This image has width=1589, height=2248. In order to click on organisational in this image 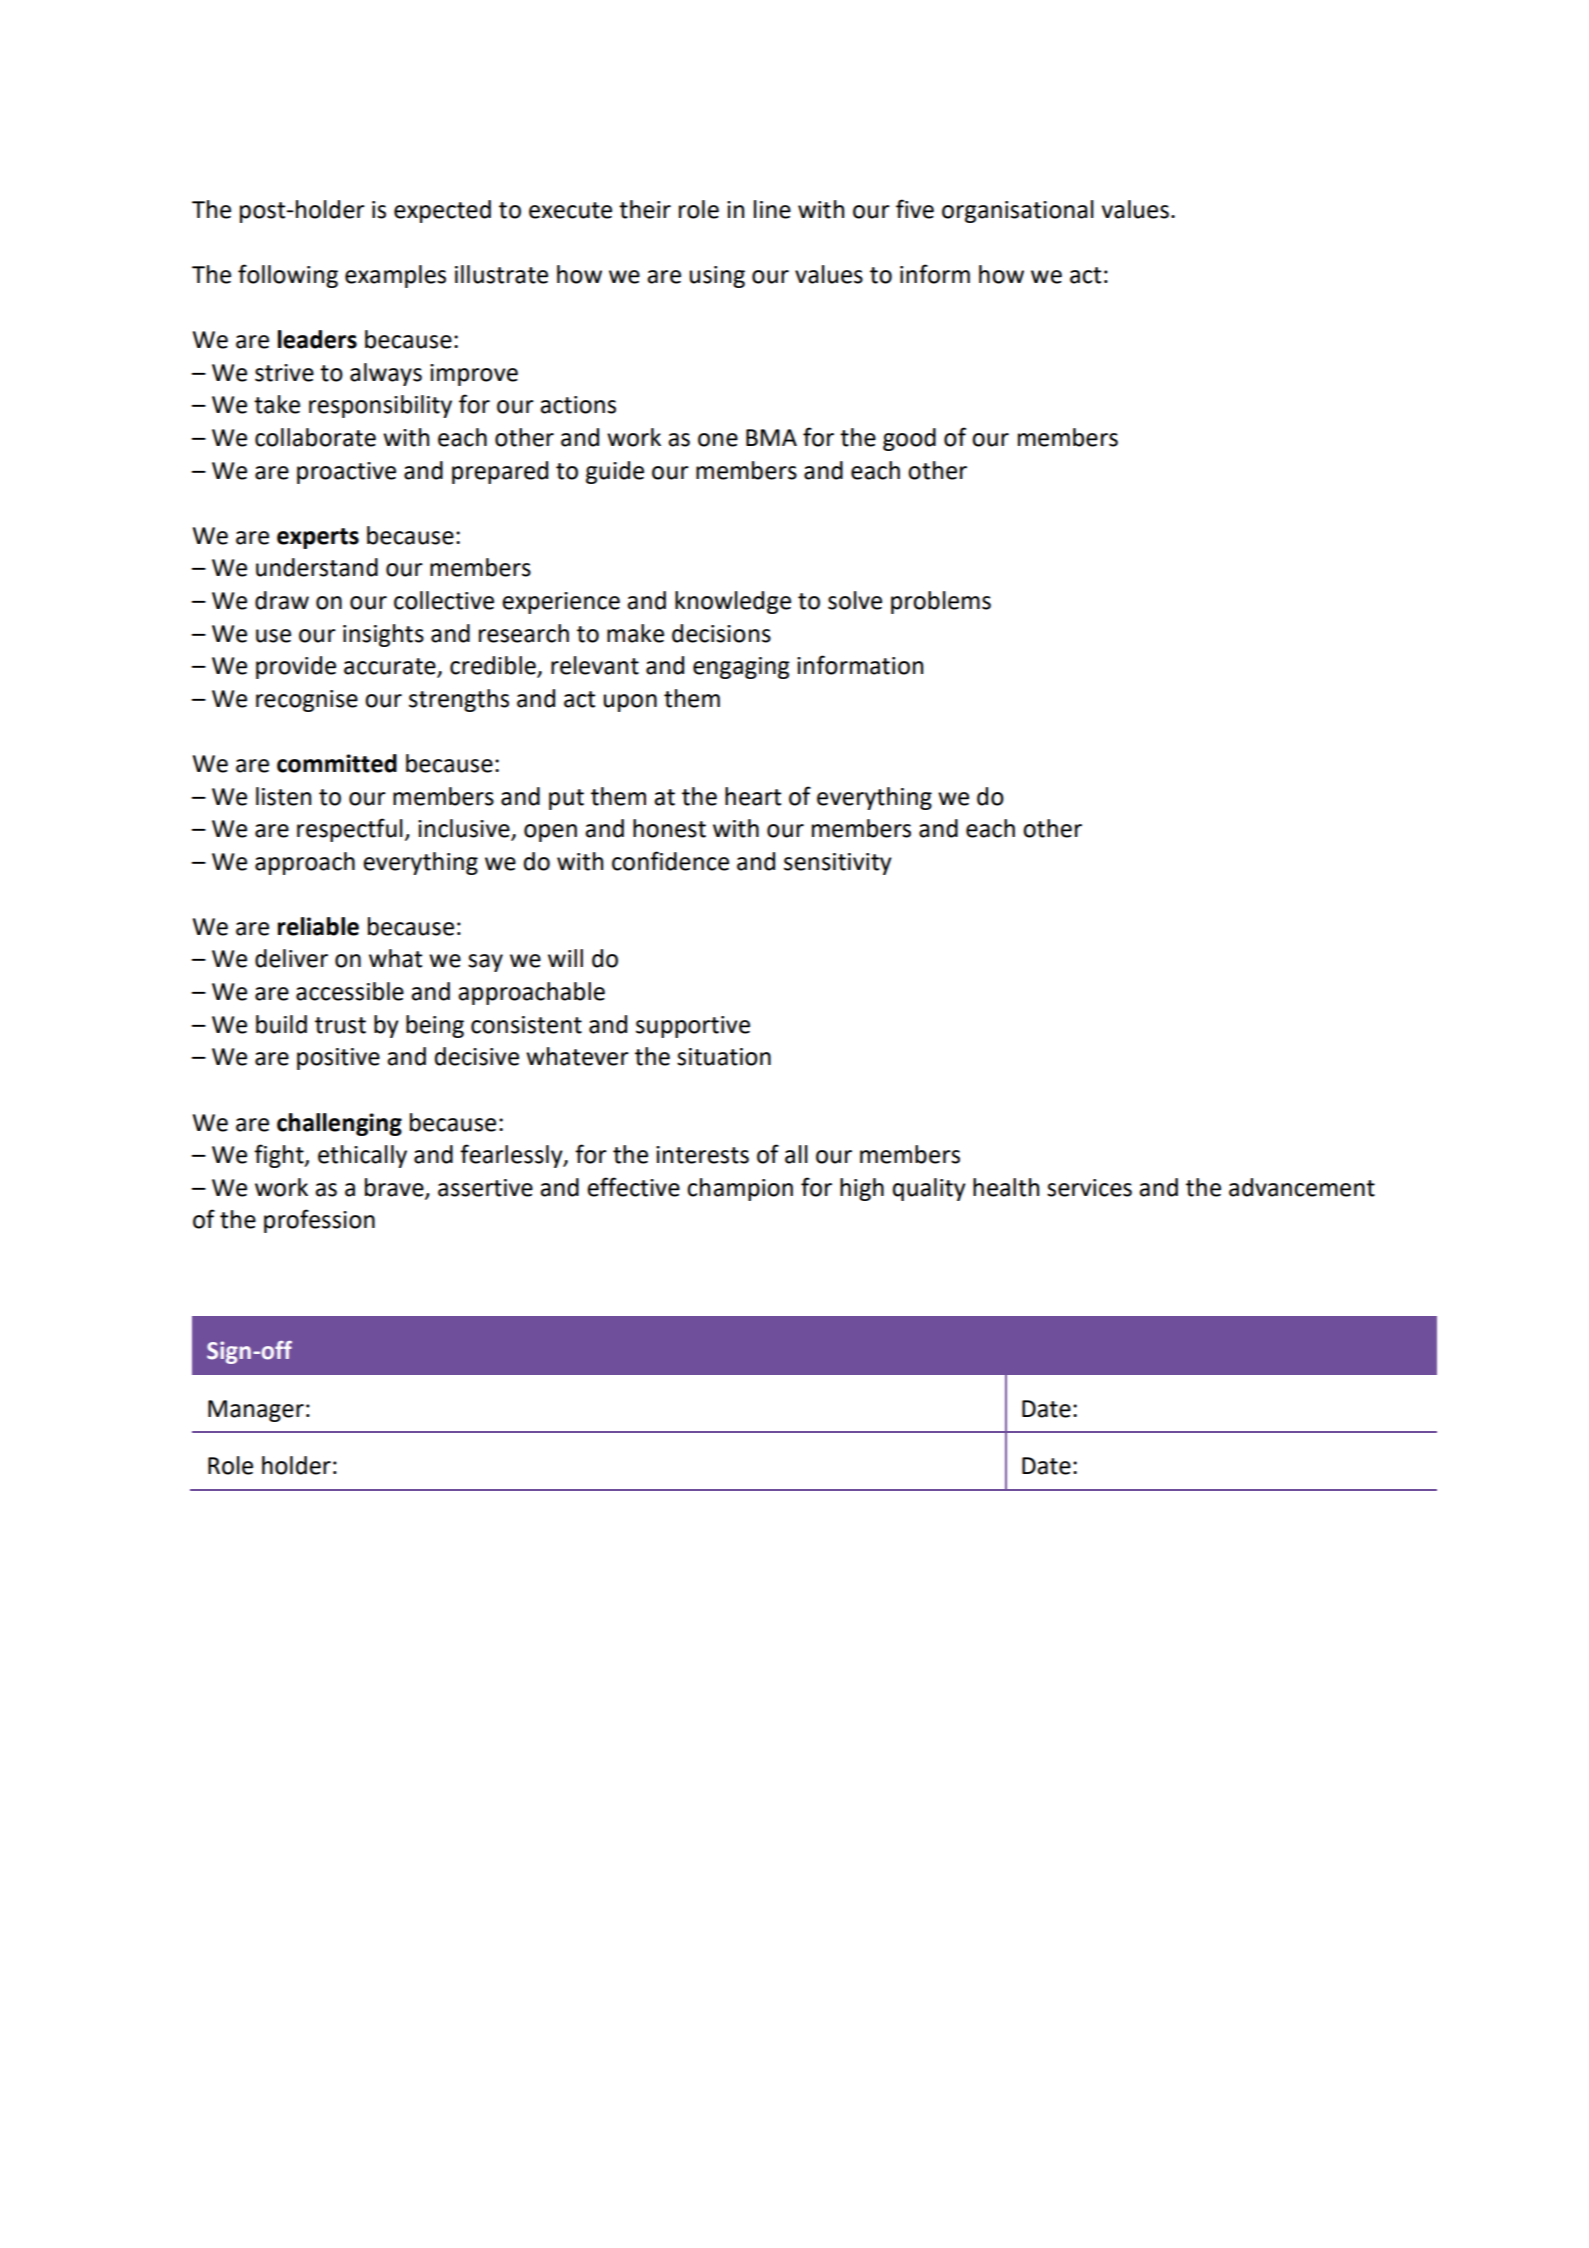, I will do `click(1018, 211)`.
